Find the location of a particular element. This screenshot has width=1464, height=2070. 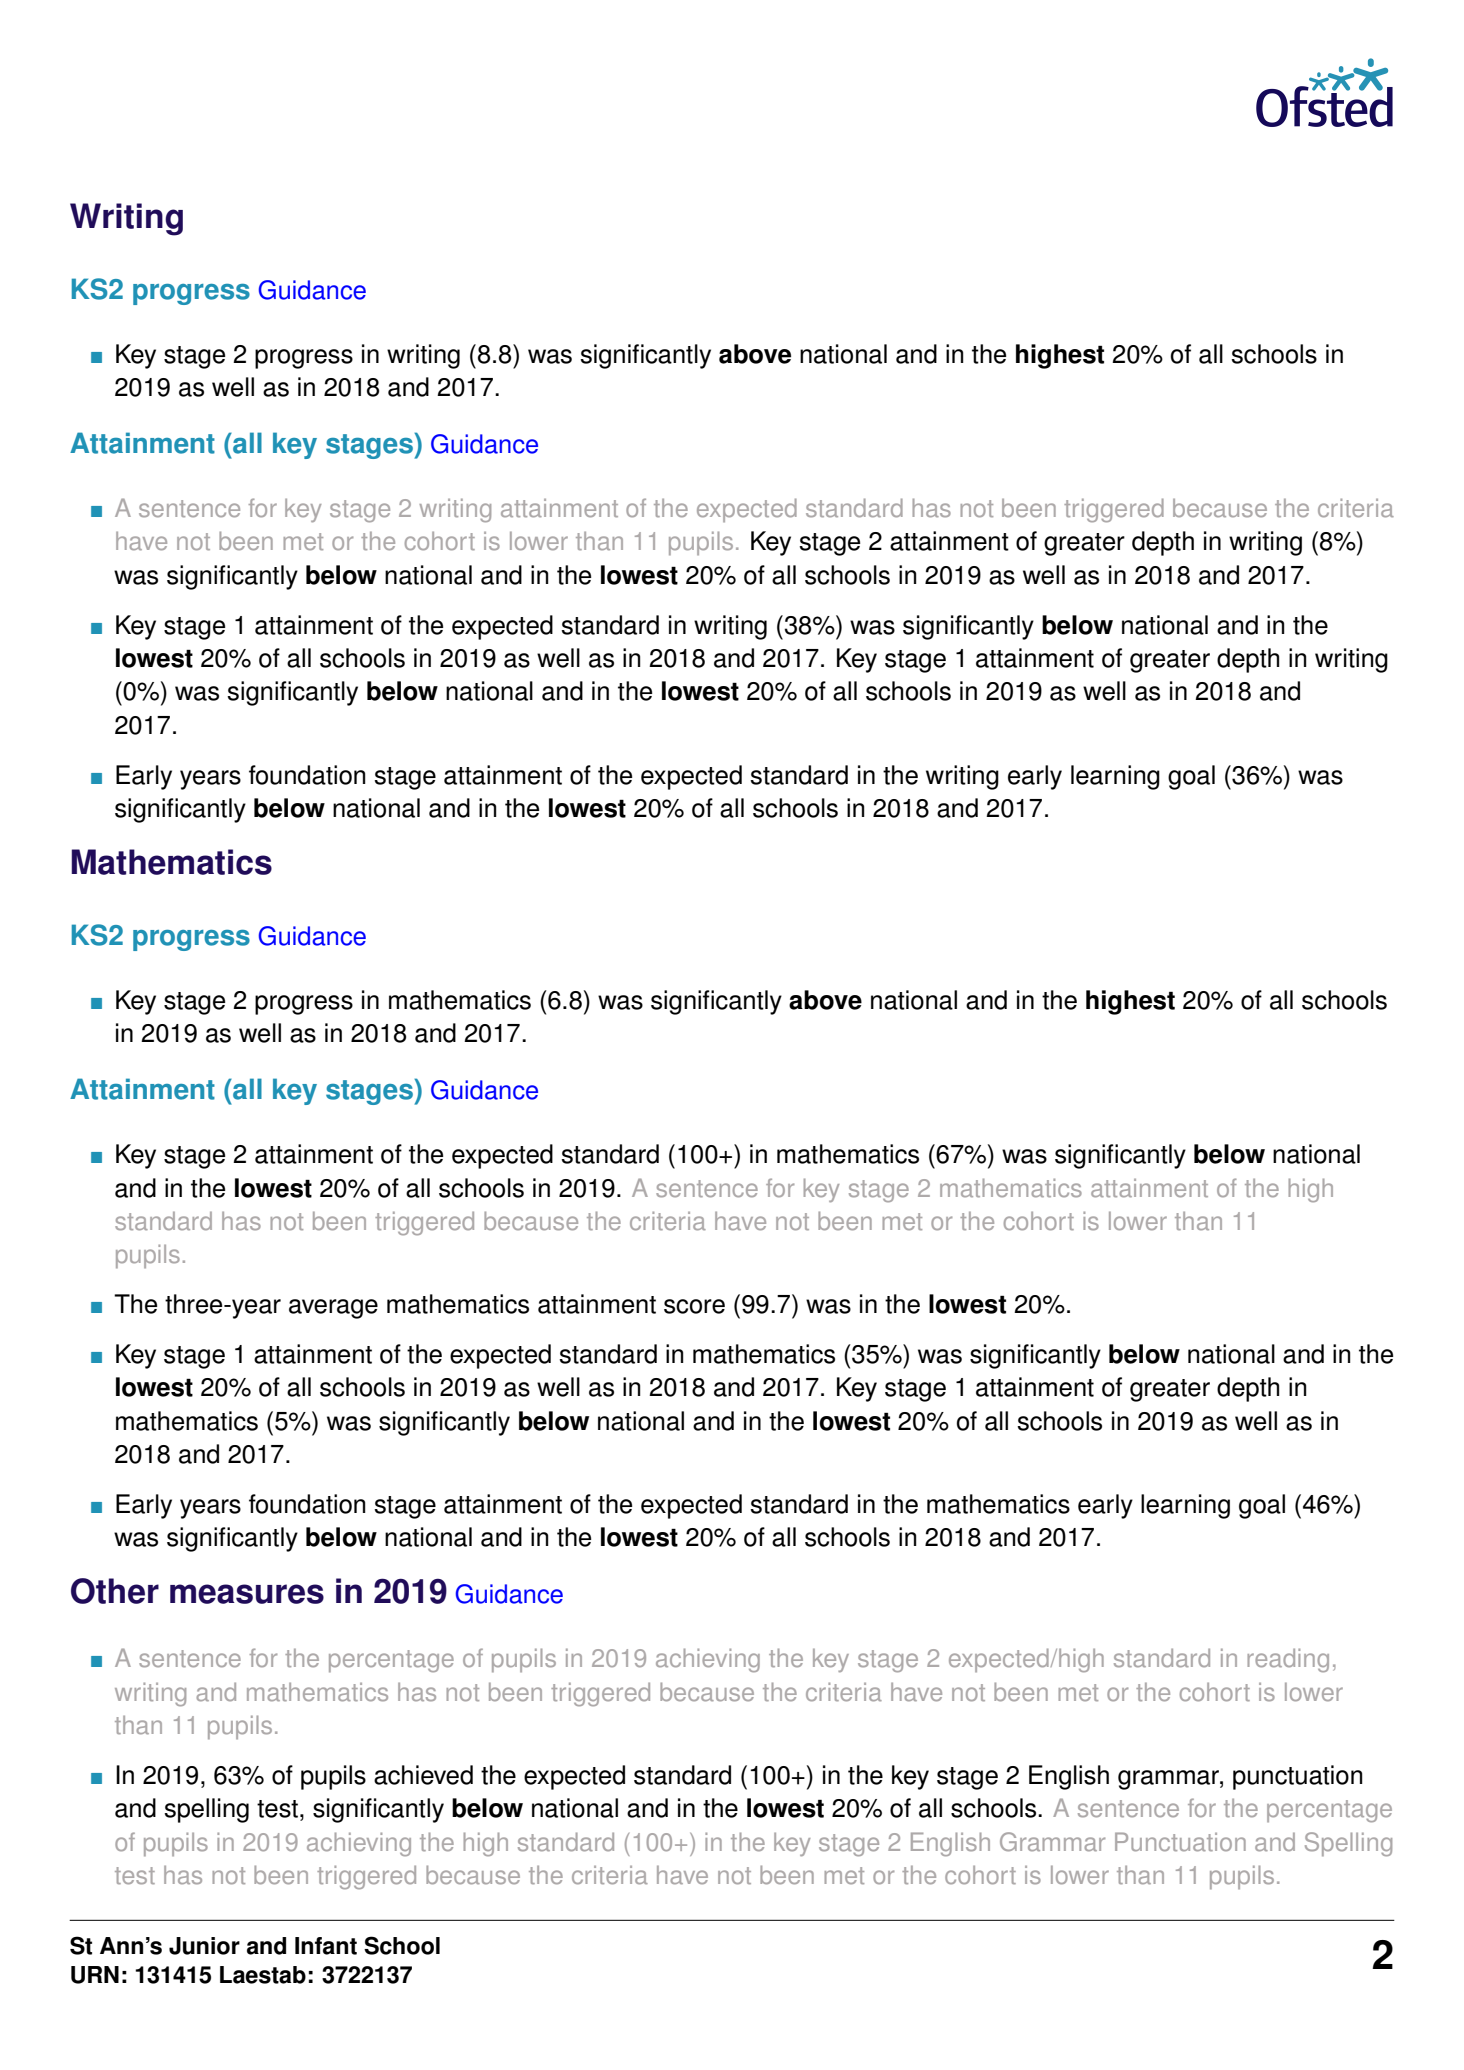

reading is located at coordinates (1288, 1660).
